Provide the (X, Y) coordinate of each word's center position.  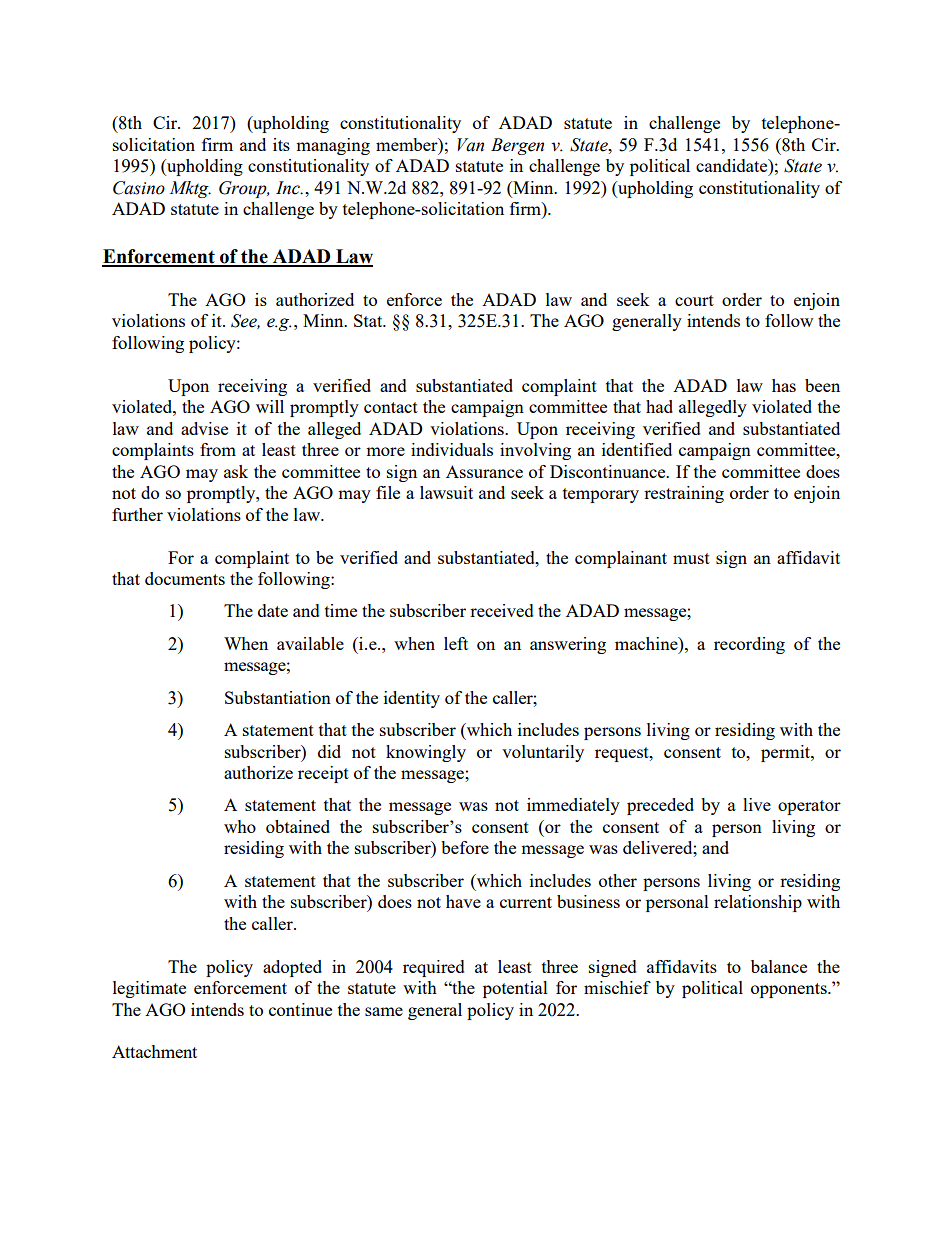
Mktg (190, 189)
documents (185, 578)
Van (470, 145)
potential (515, 989)
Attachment (154, 1051)
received (502, 610)
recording (749, 645)
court (694, 300)
